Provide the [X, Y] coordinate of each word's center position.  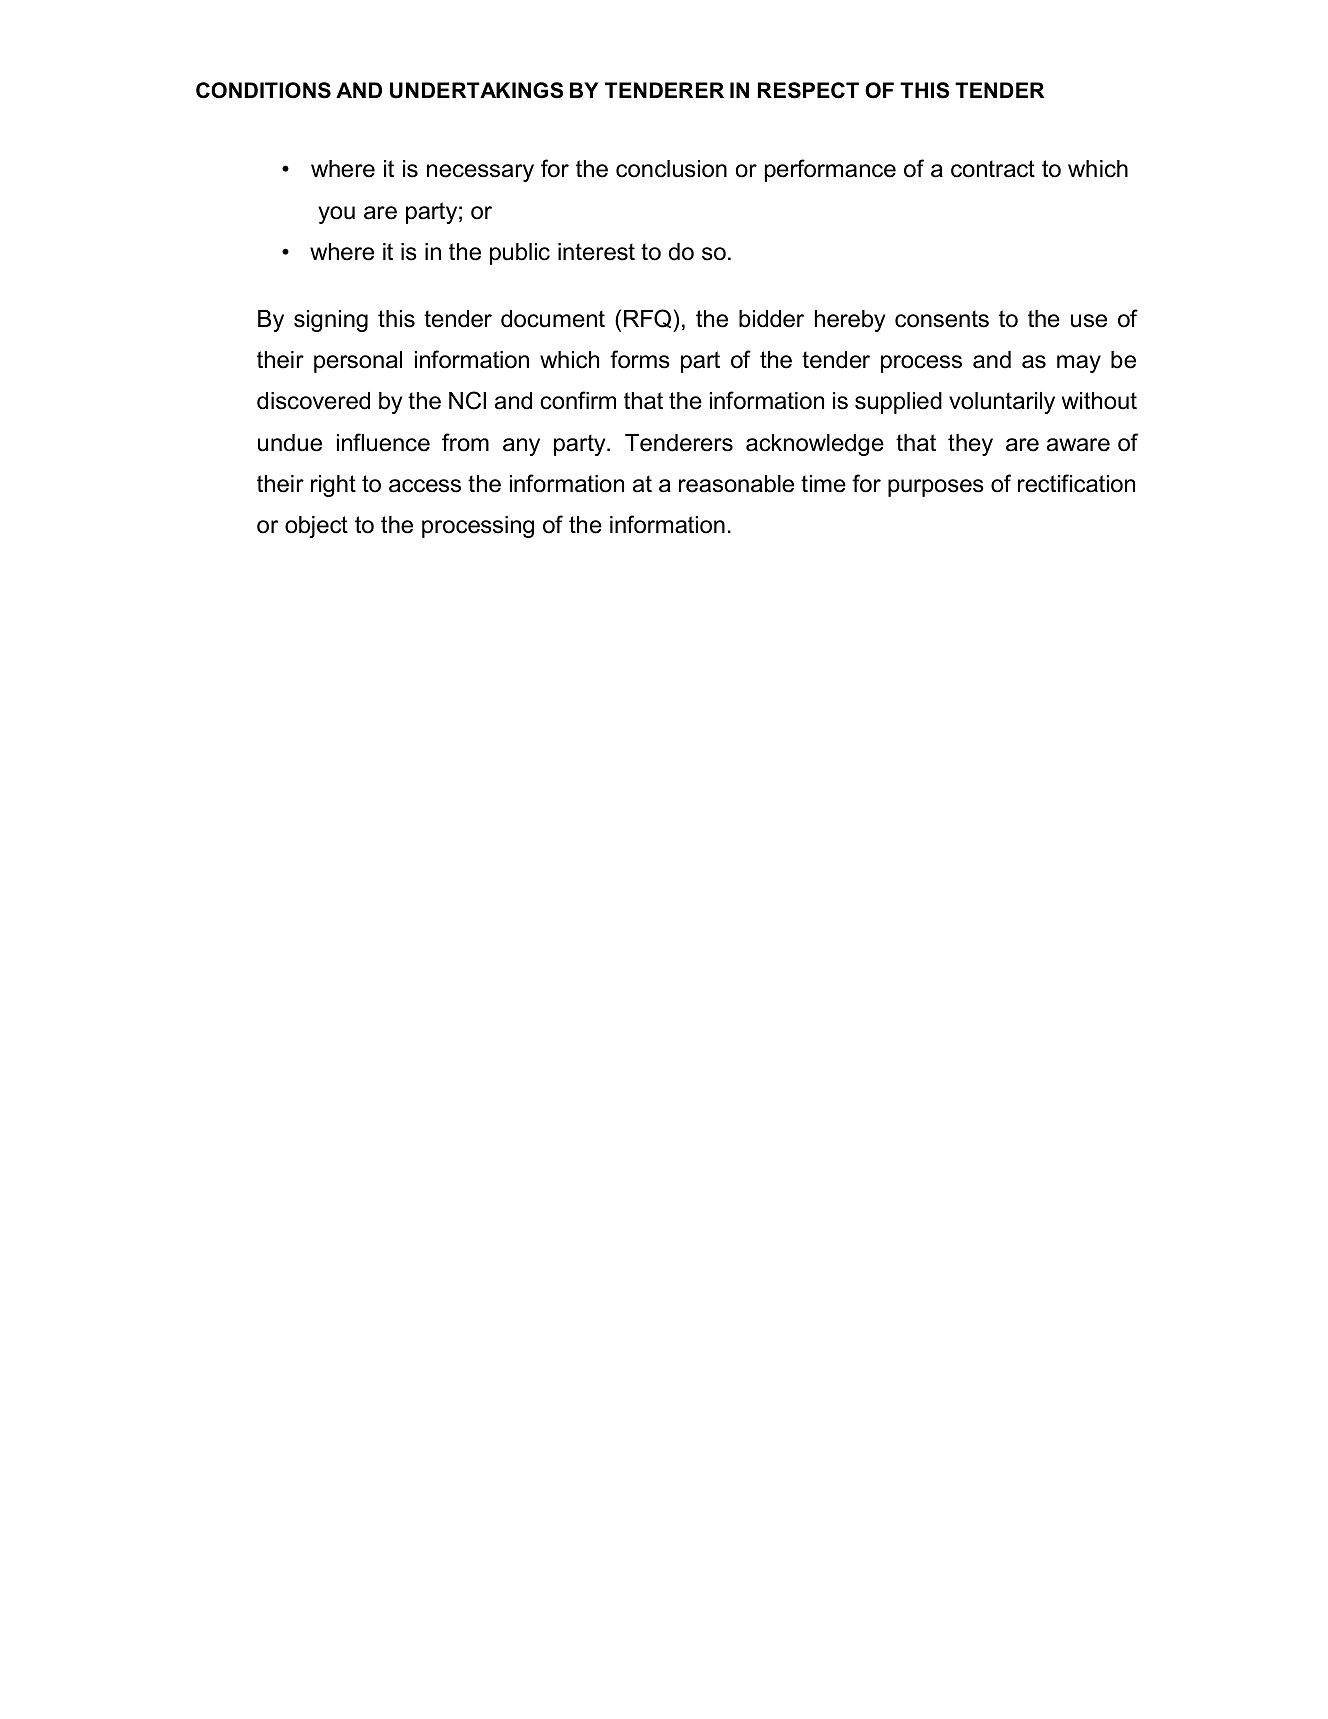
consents [942, 319]
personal [358, 362]
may [1079, 364]
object [316, 527]
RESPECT [808, 90]
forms [640, 359]
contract [993, 169]
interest [596, 252]
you [336, 215]
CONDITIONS [263, 90]
